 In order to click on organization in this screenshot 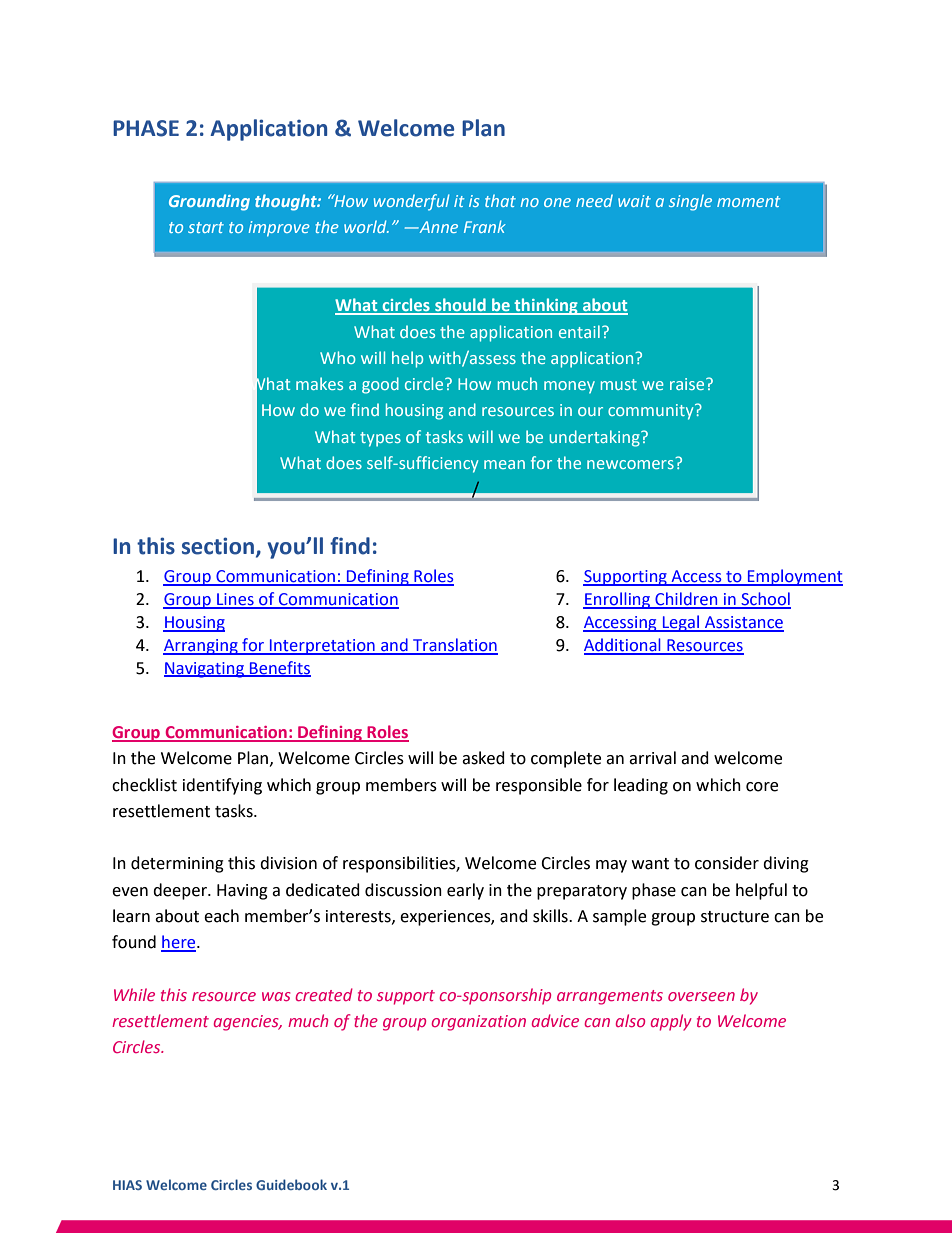, I will do `click(478, 1023)`.
